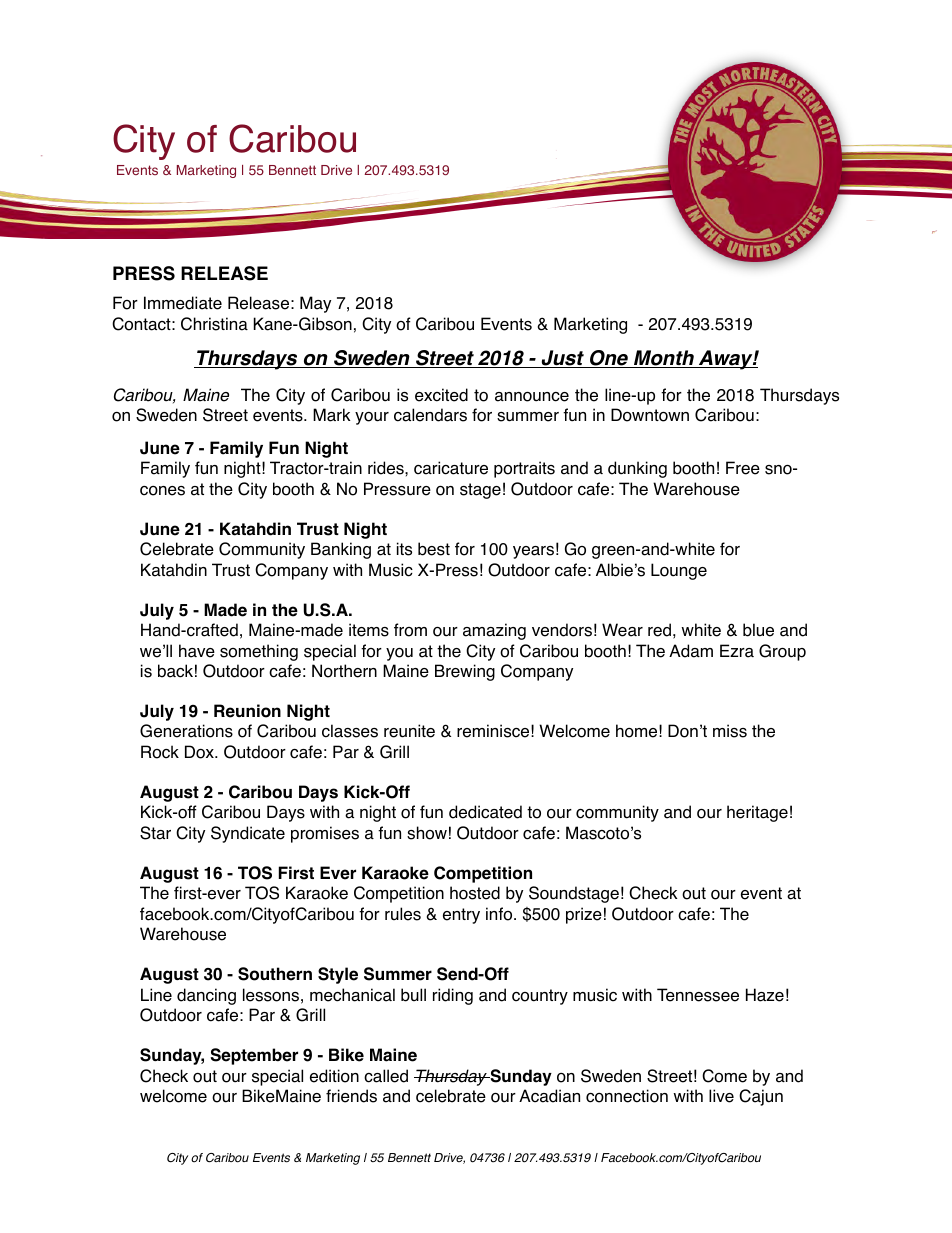 The height and width of the screenshot is (1233, 952). What do you see at coordinates (387, 468) in the screenshot?
I see `rides` at bounding box center [387, 468].
